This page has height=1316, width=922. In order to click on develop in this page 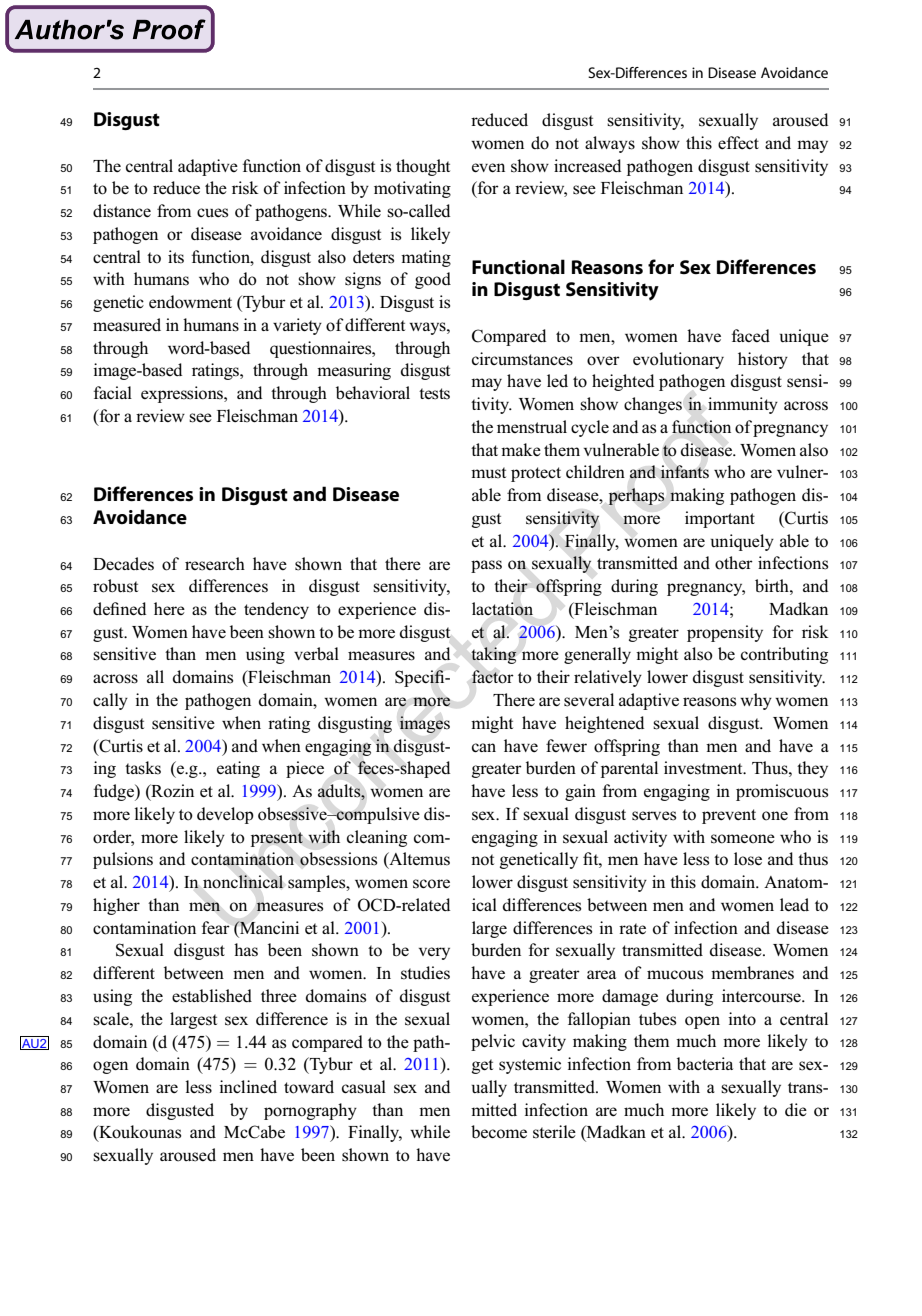, I will do `click(225, 815)`.
